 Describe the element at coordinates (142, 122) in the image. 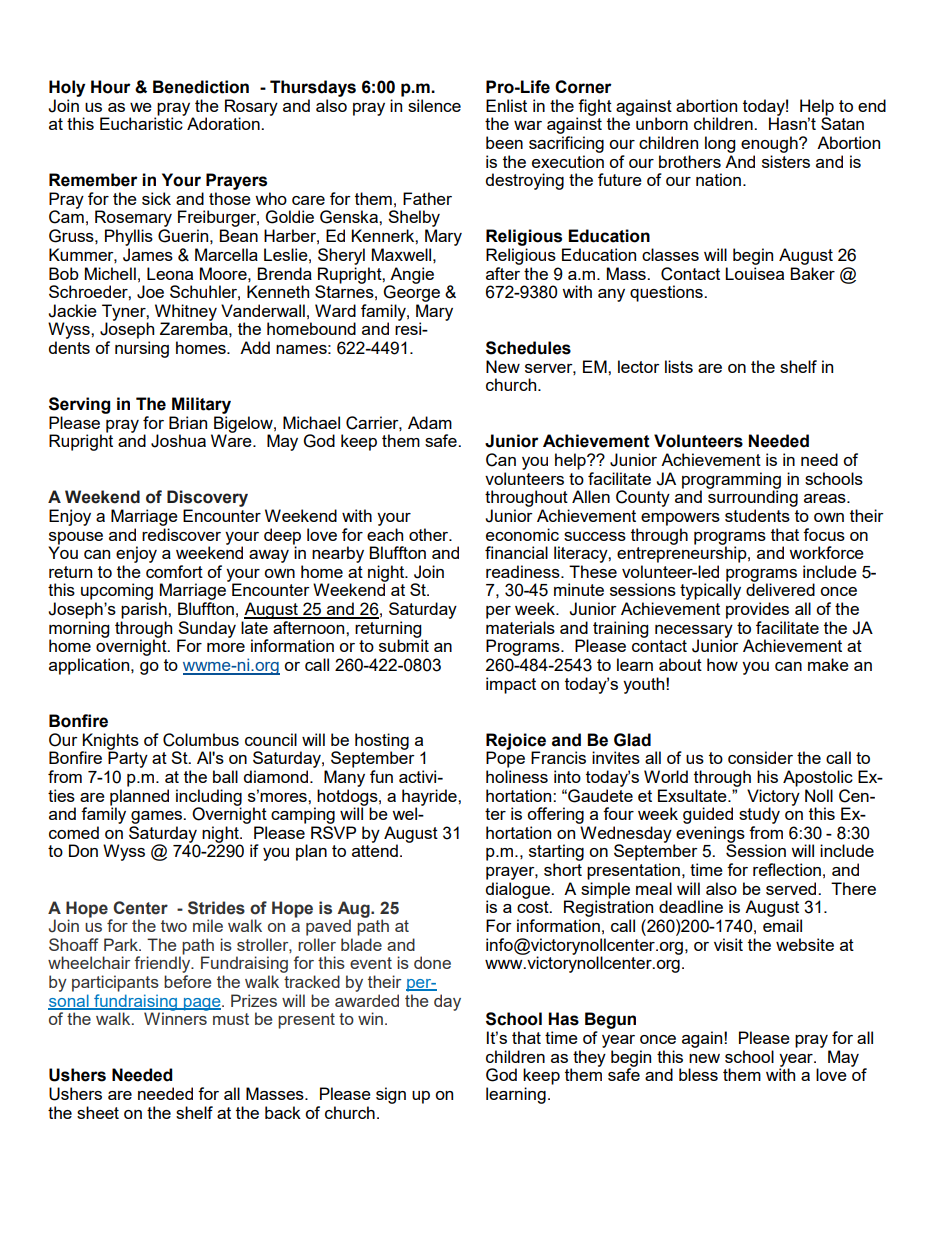

I see `Eucharistic` at that location.
